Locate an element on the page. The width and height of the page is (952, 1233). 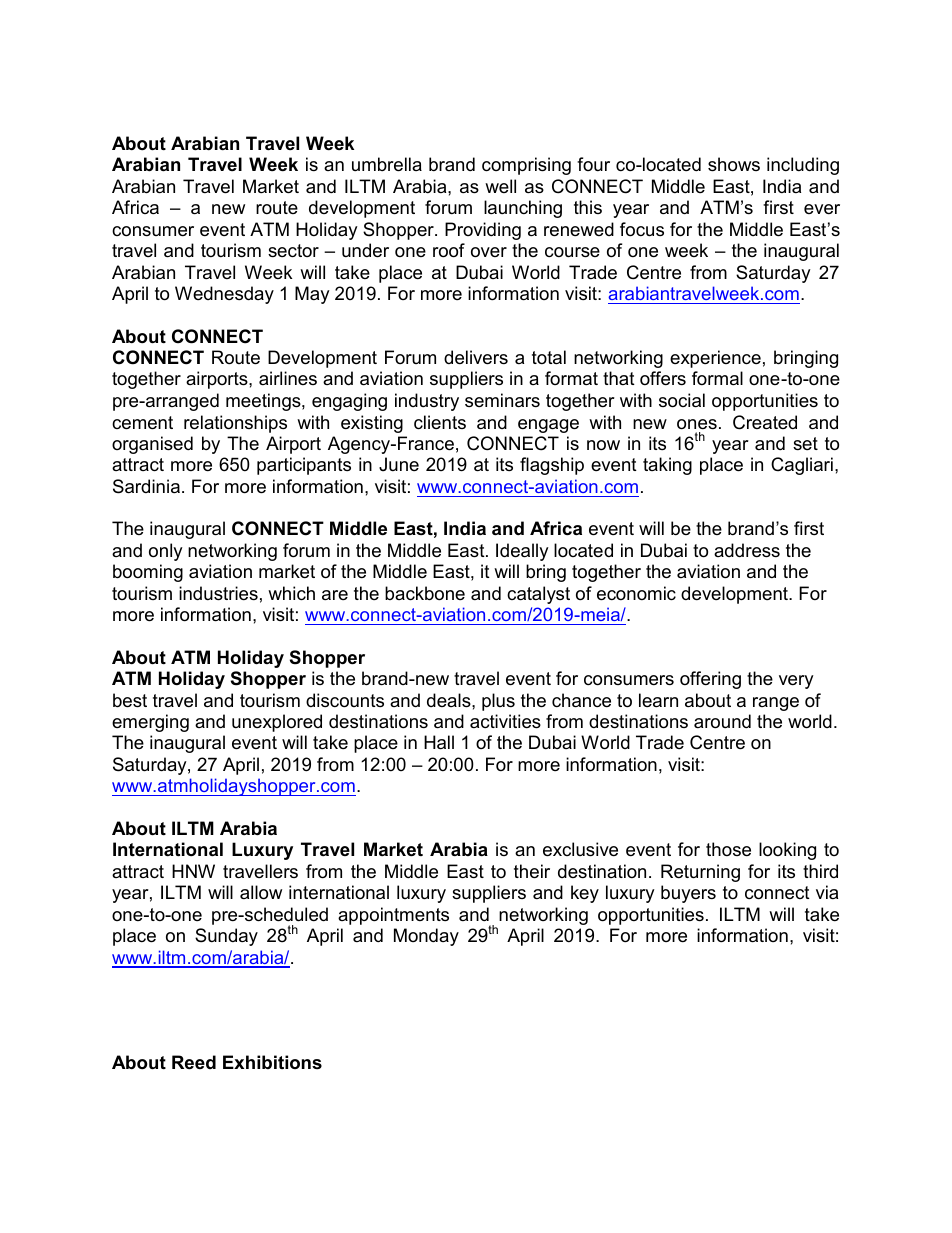
well is located at coordinates (500, 186).
